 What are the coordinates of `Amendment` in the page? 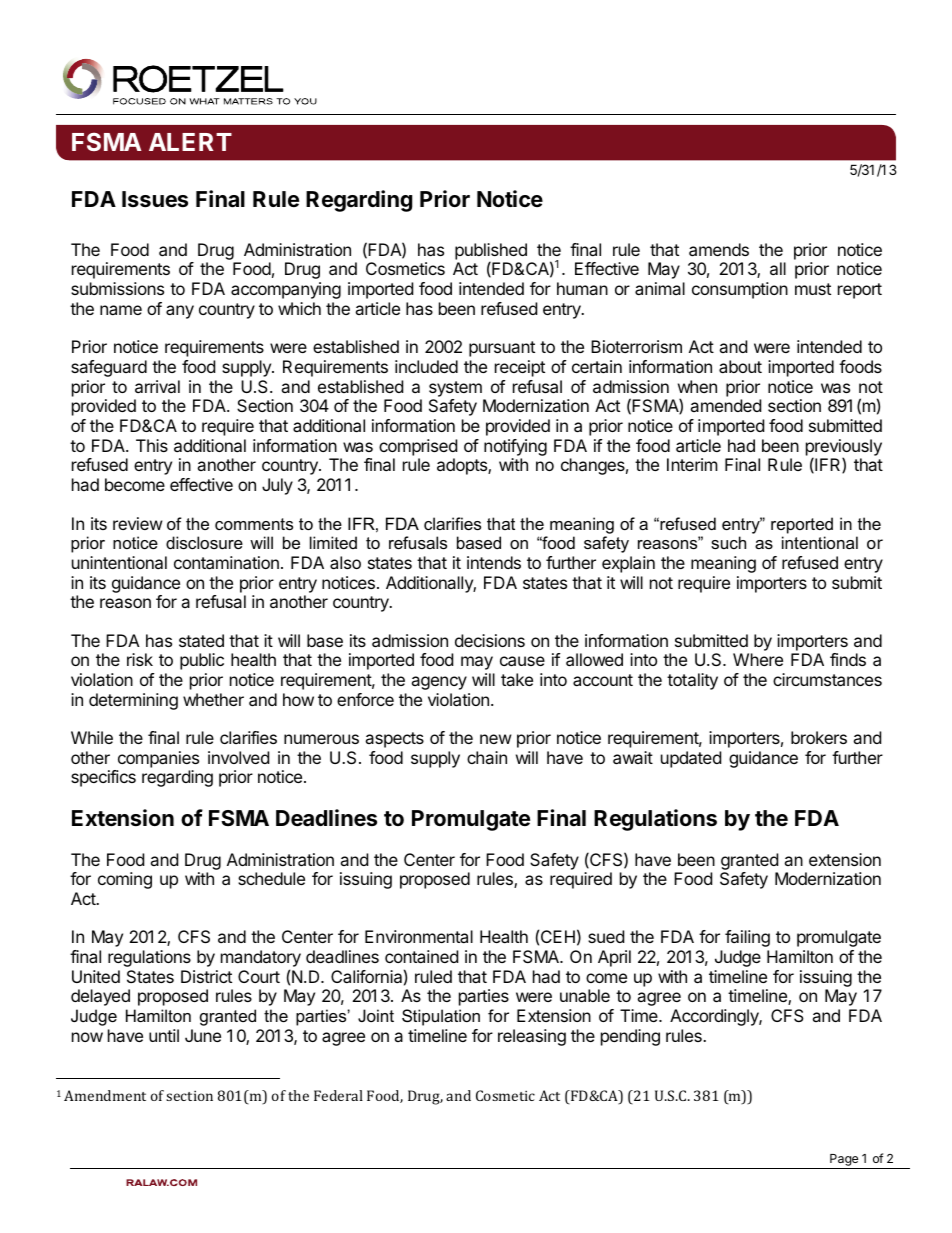 It's located at (105, 1095).
